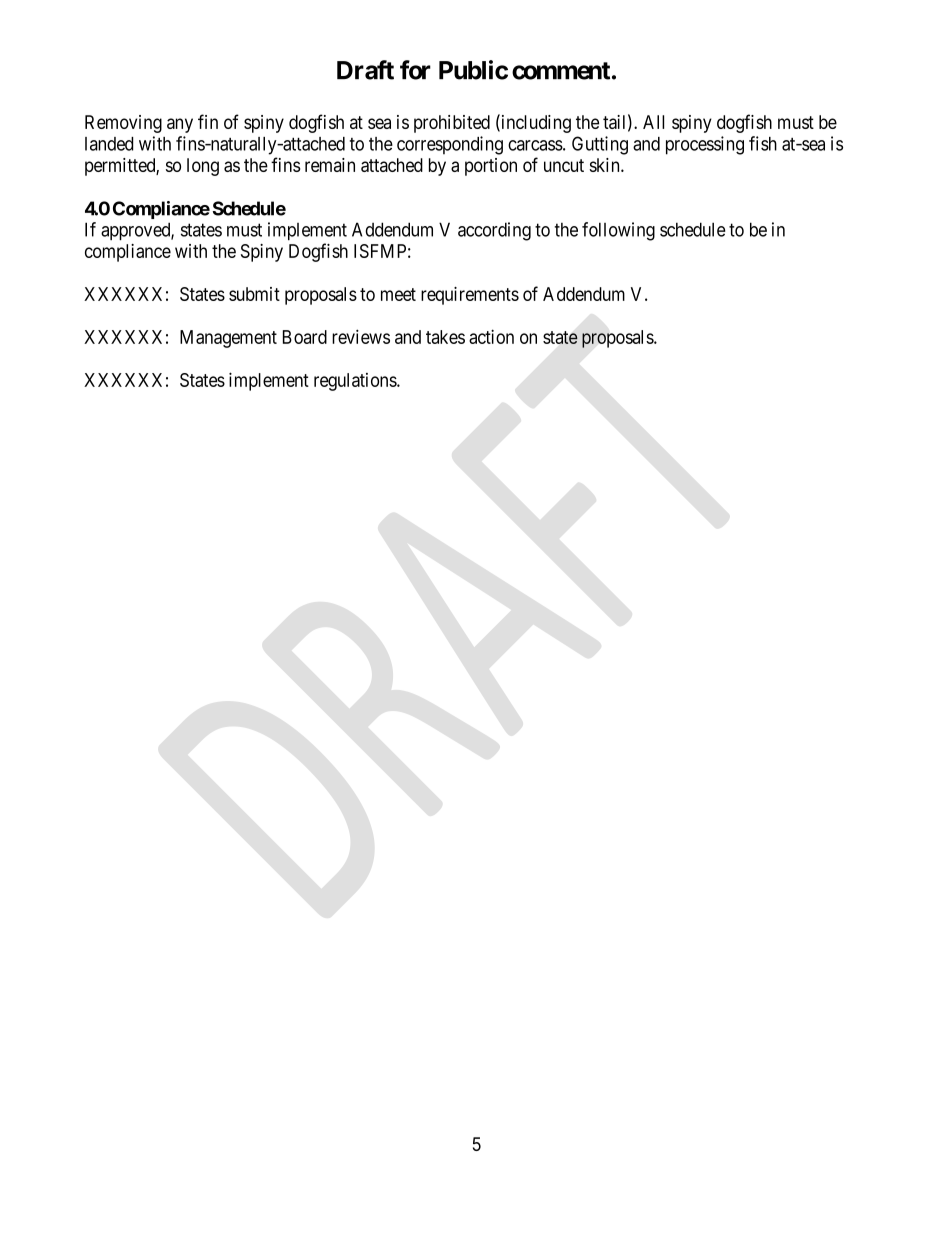 The height and width of the image is (1233, 952). Describe the element at coordinates (605, 165) in the image. I see `skin` at that location.
